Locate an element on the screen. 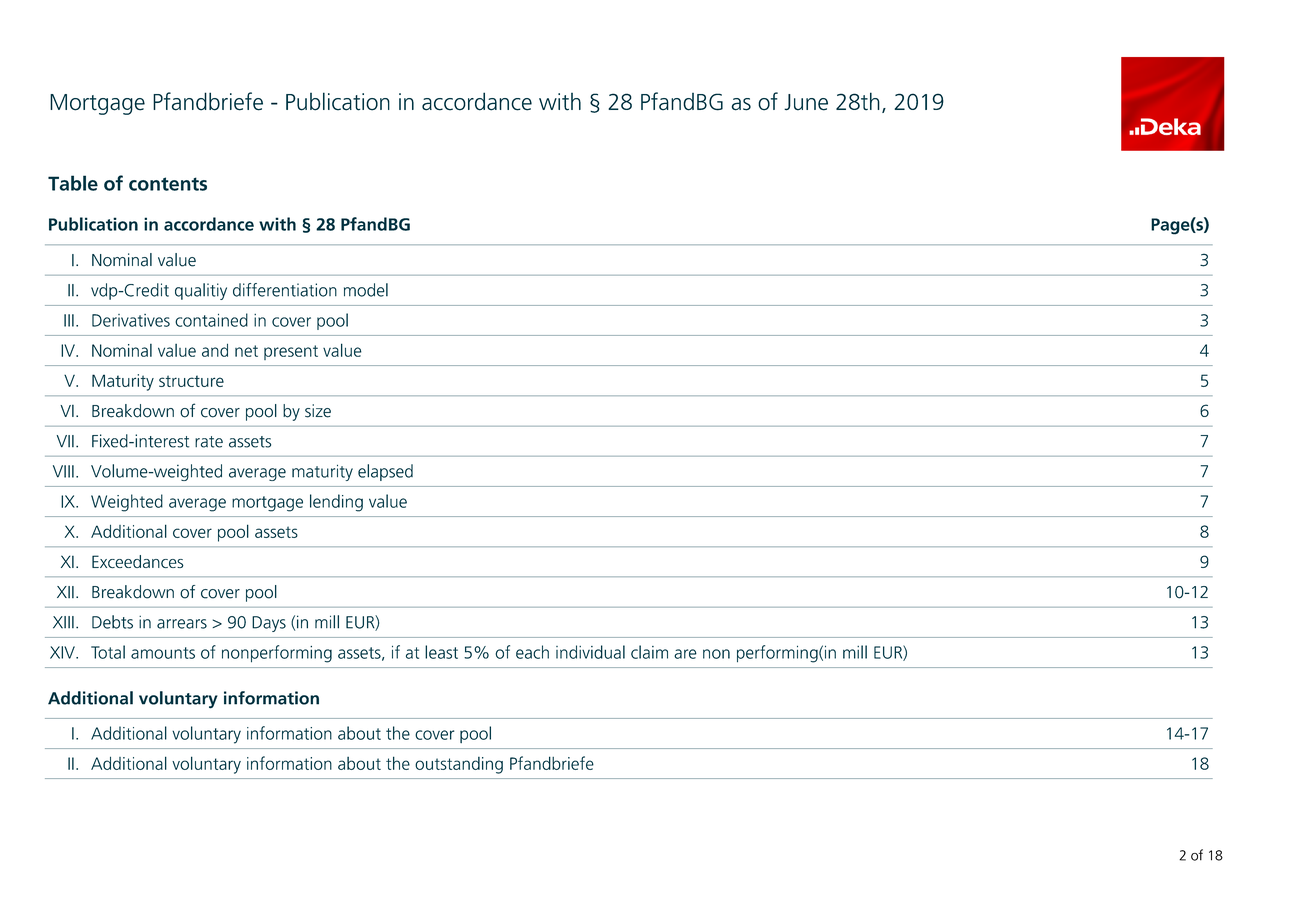 This screenshot has width=1308, height=924. outstanding is located at coordinates (459, 765).
